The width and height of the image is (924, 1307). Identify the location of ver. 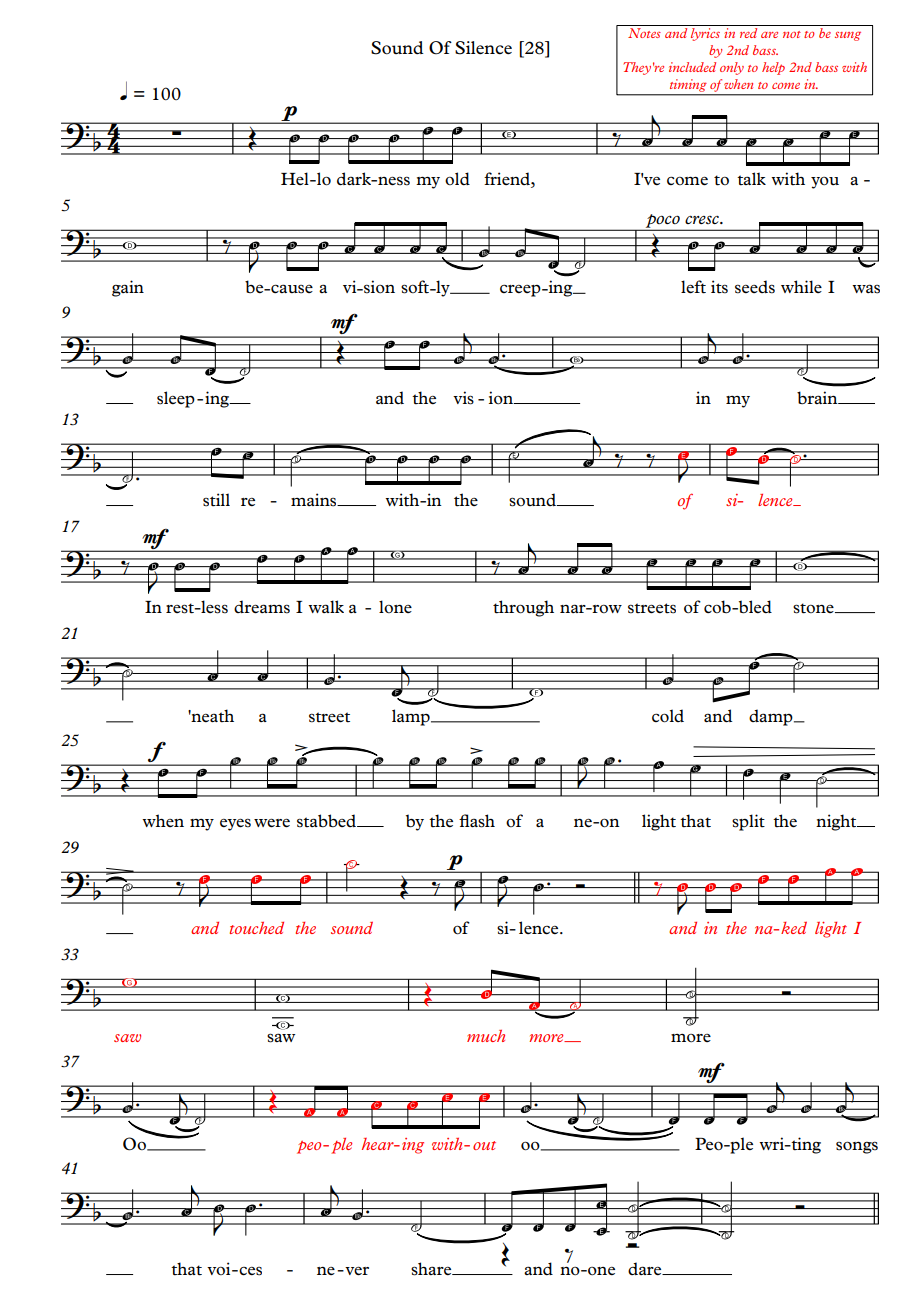
(356, 1271).
